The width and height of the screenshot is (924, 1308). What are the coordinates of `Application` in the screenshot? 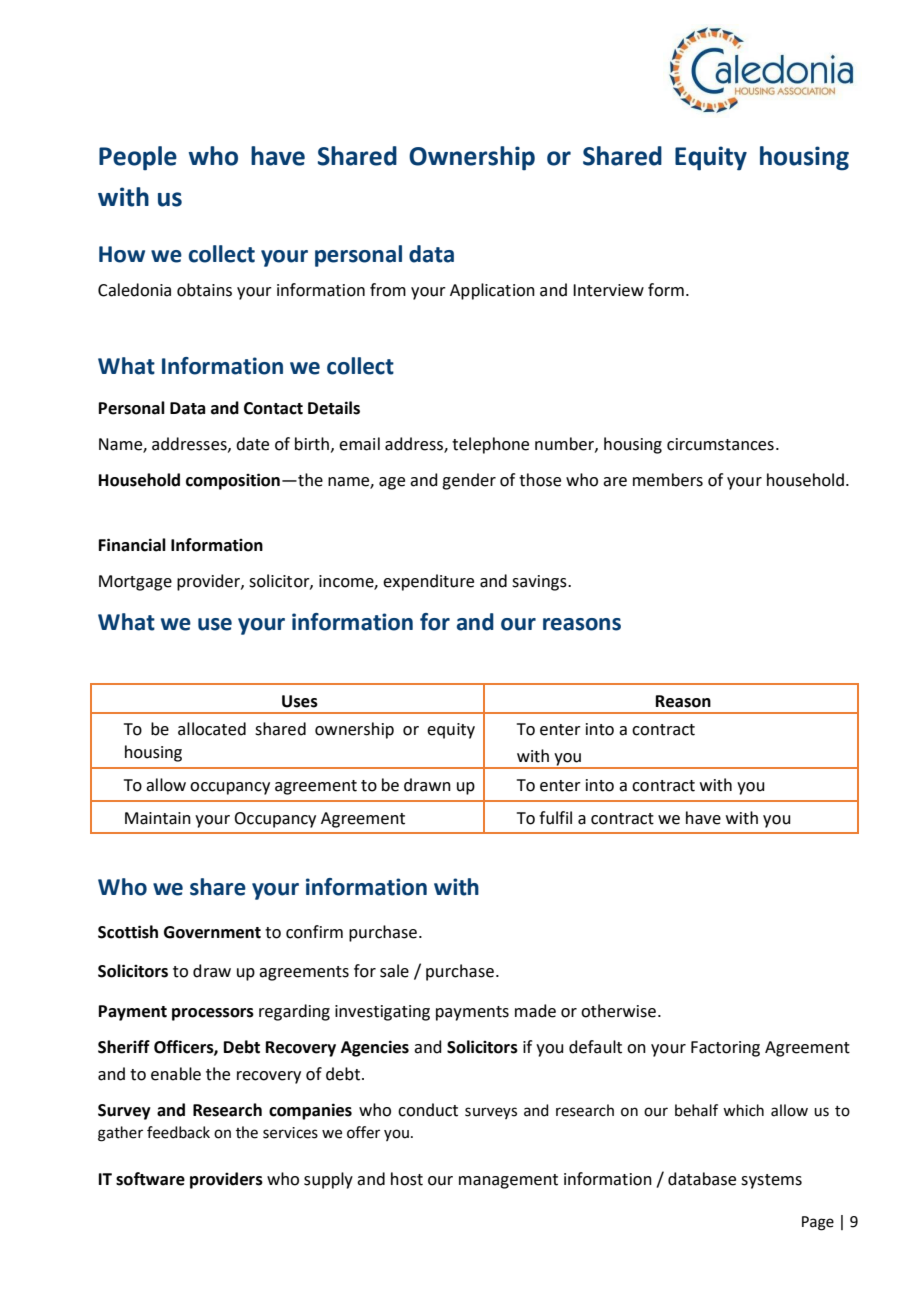 It's located at (492, 291).
